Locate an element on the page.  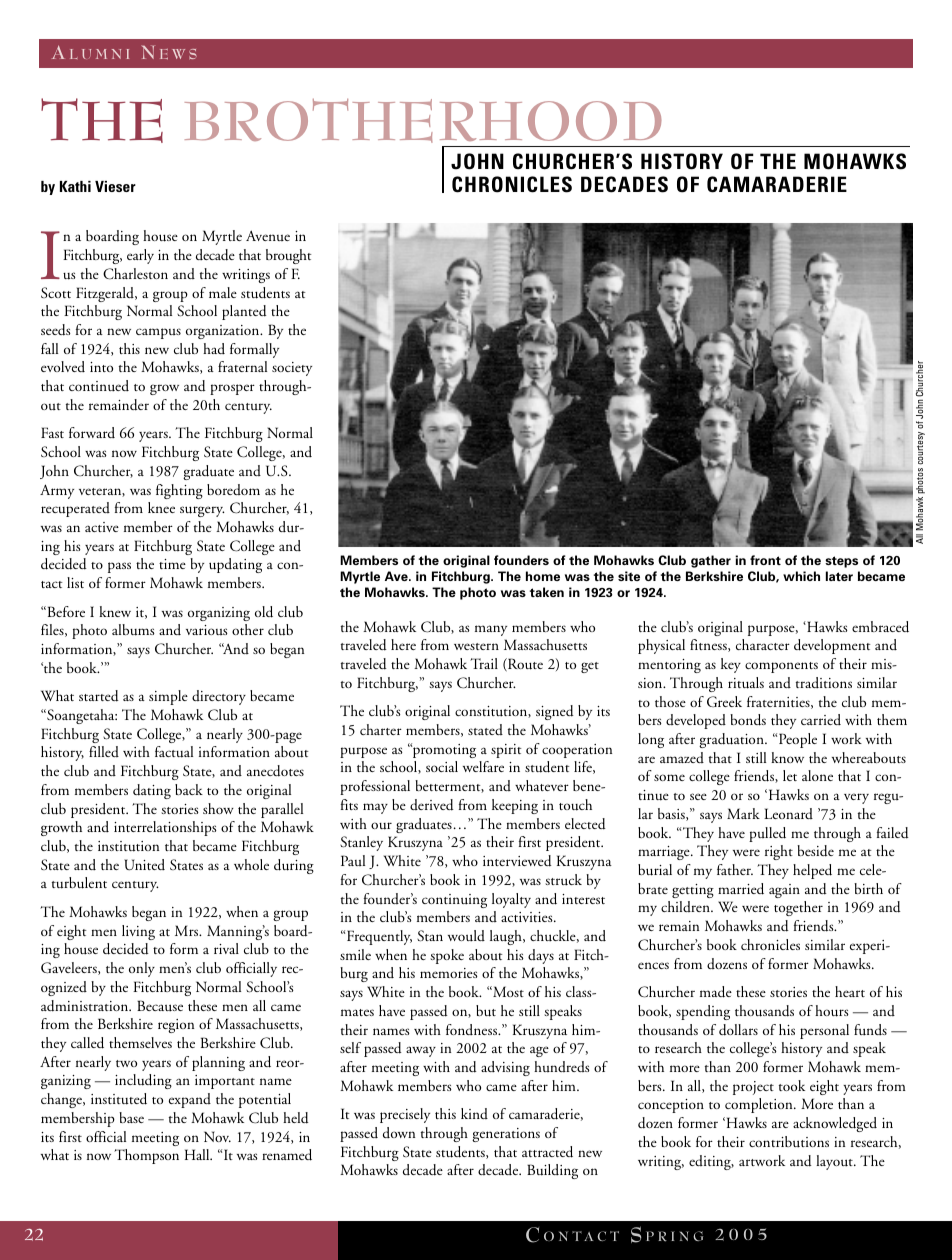
Trail is located at coordinates (484, 663).
